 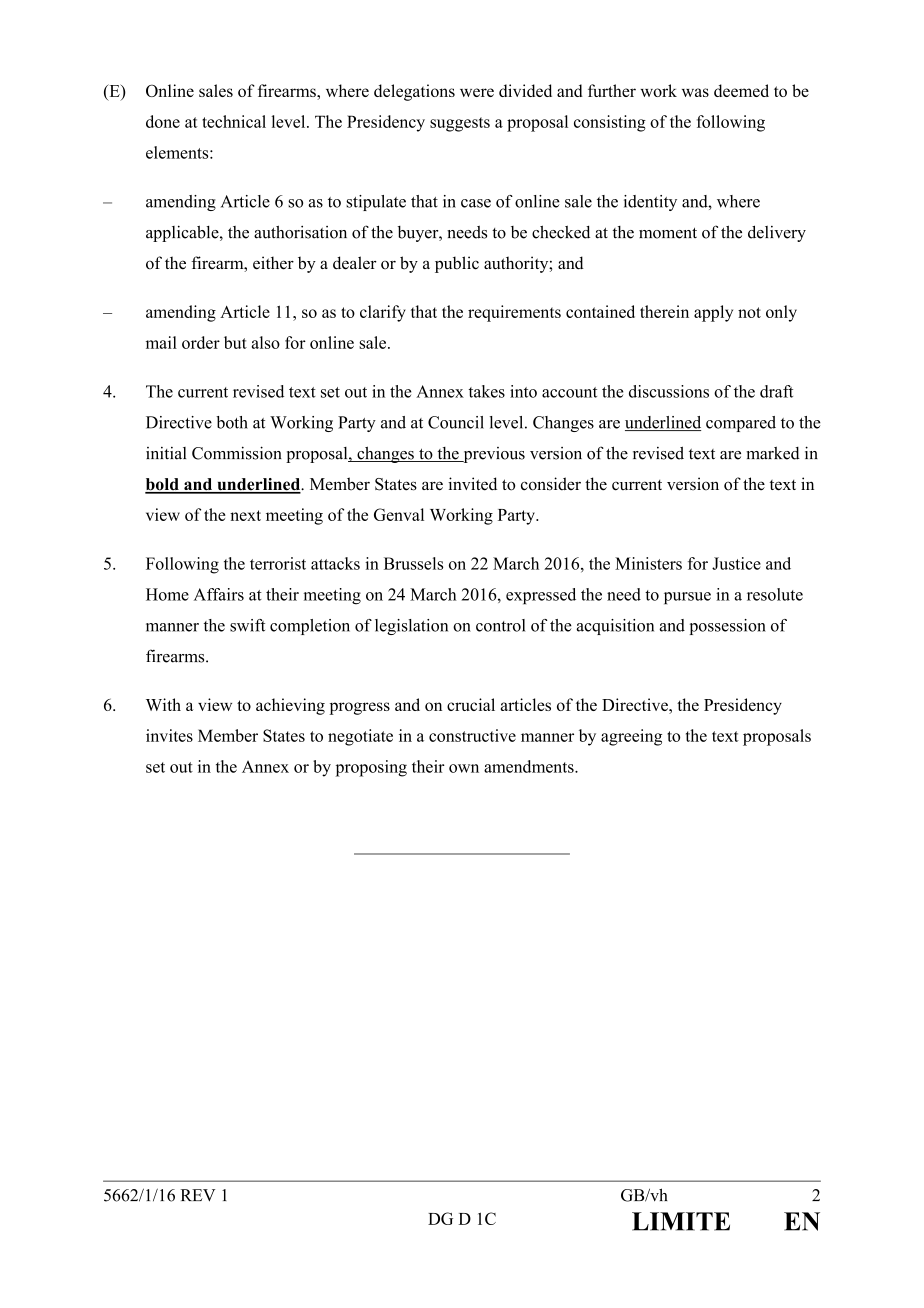 I want to click on compared, so click(x=741, y=424).
